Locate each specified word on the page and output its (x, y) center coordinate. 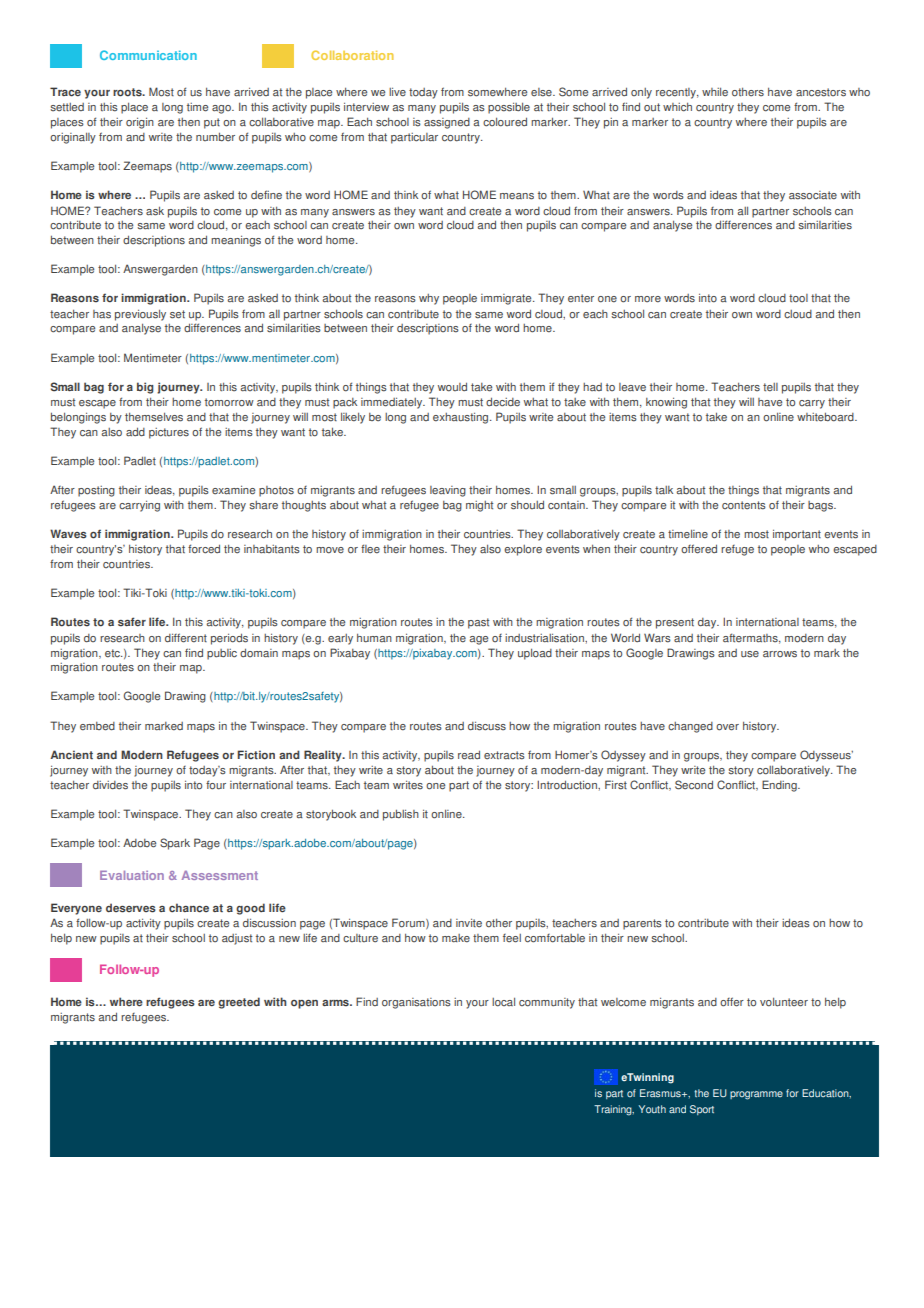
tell (770, 387)
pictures (169, 433)
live (397, 92)
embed (97, 726)
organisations (416, 1003)
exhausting (462, 418)
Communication (148, 55)
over (727, 727)
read (469, 755)
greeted (239, 1003)
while (715, 92)
